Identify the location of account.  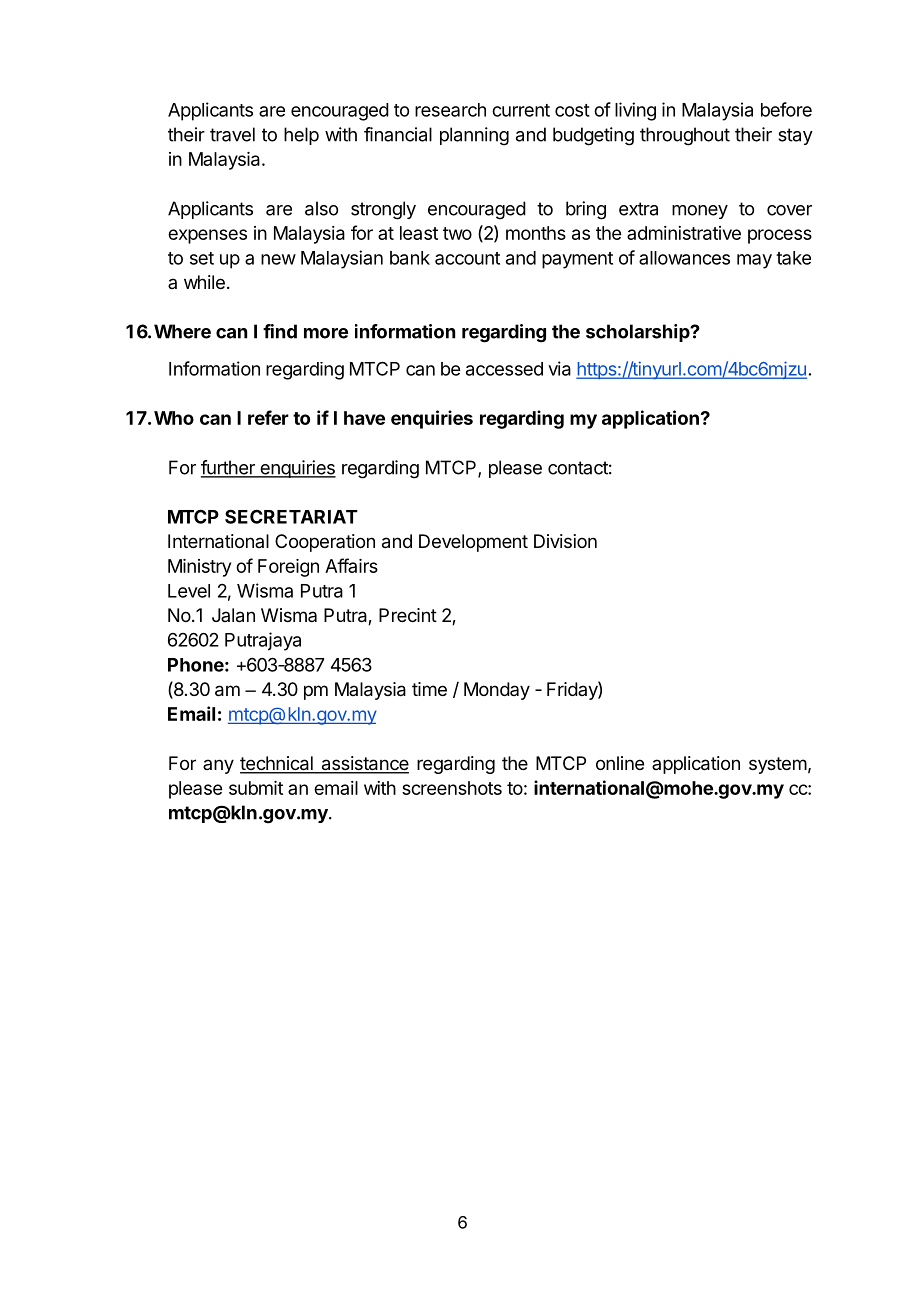
(467, 258).
